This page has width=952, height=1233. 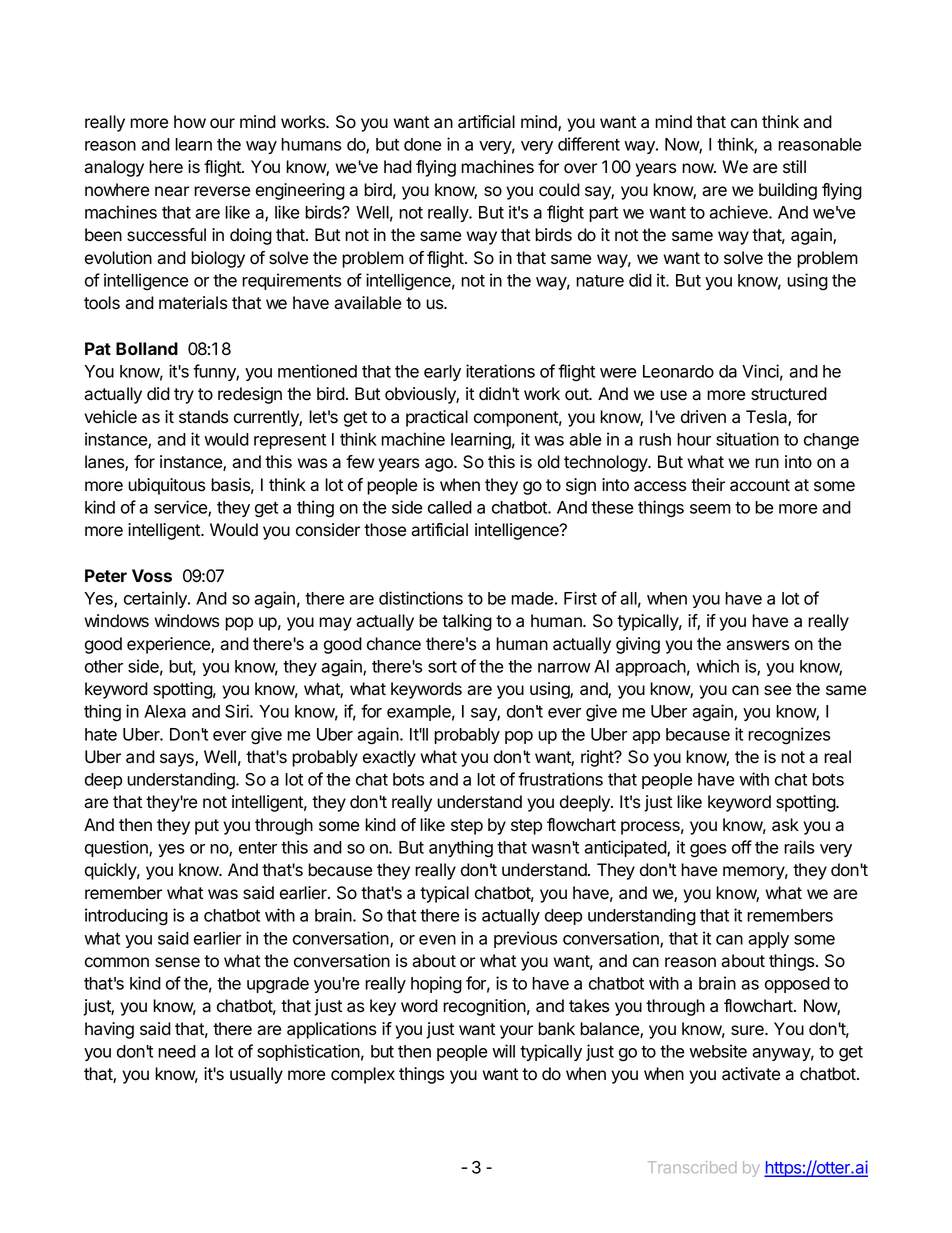 I want to click on certainly, so click(x=156, y=599).
